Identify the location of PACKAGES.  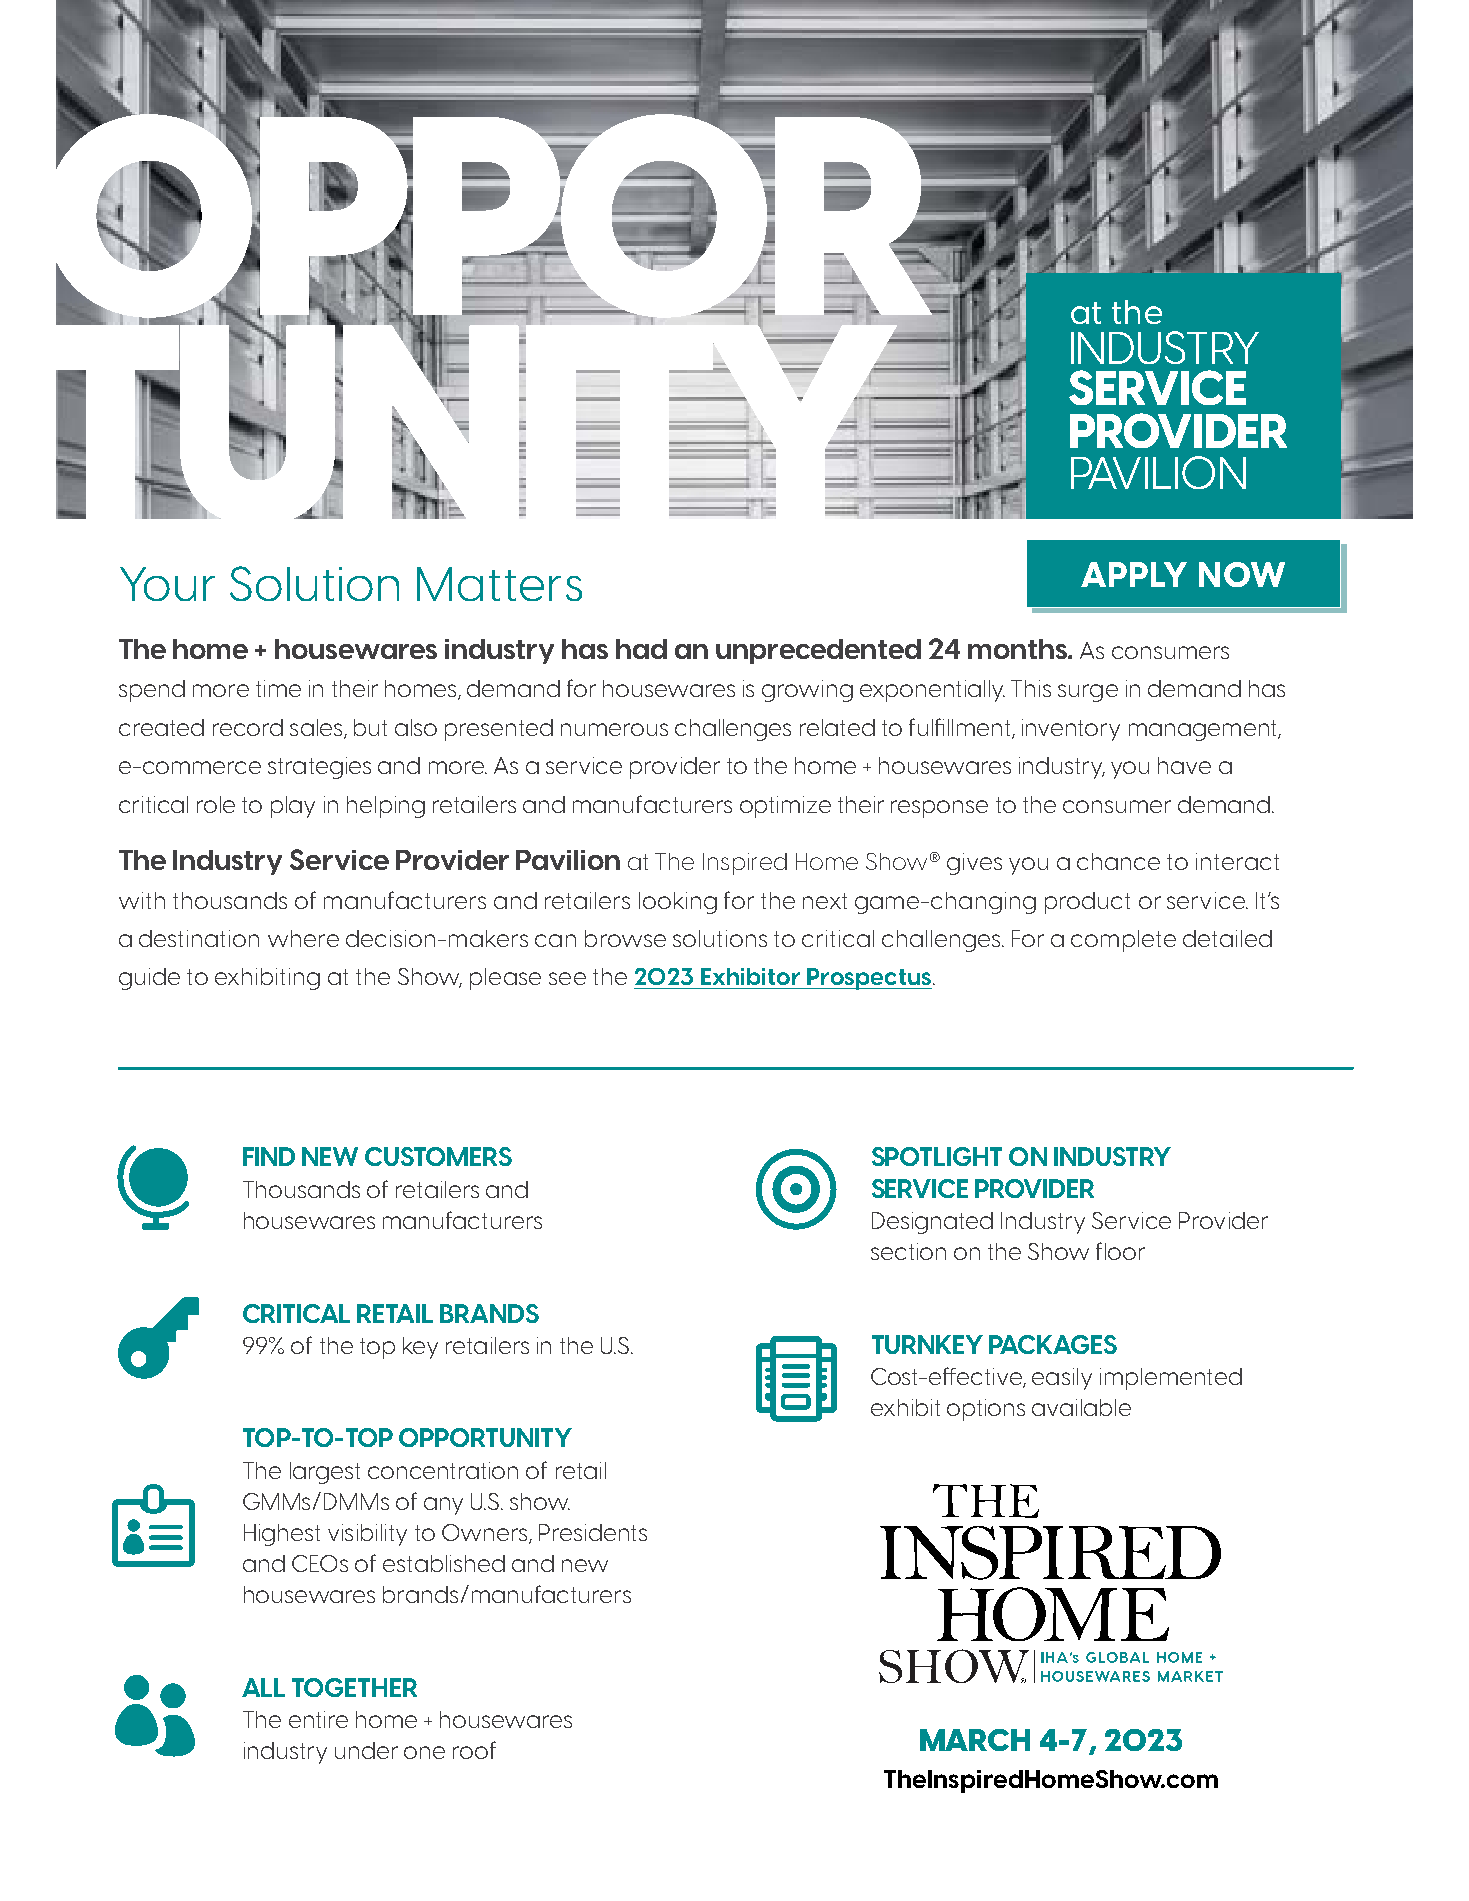
(1053, 1344).
